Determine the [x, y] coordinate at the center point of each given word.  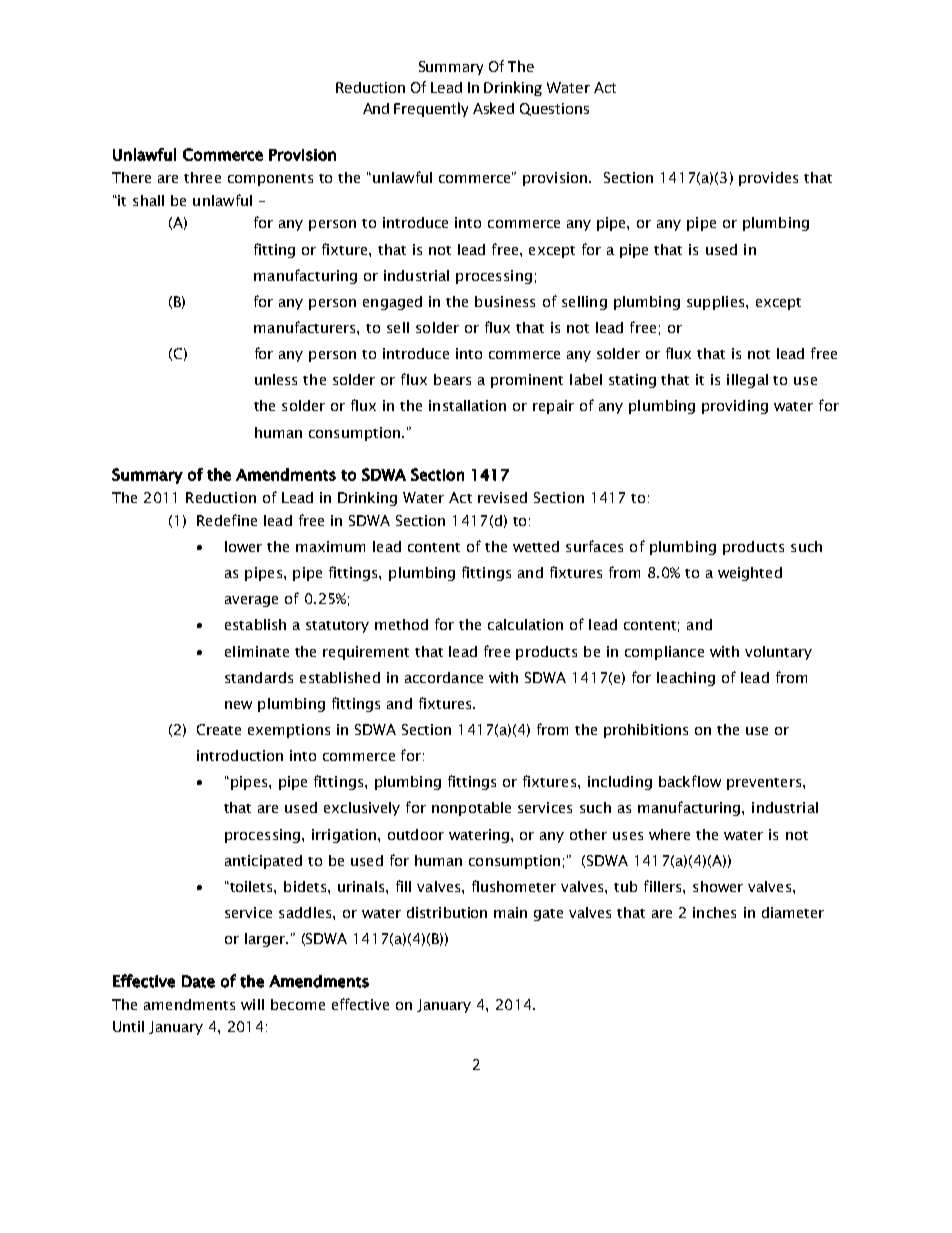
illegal [747, 381]
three [202, 177]
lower [243, 546]
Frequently [431, 109]
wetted [536, 546]
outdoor [416, 834]
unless [276, 379]
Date [198, 981]
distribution [447, 912]
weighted [750, 574]
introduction [240, 755]
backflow [690, 781]
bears [452, 379]
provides [768, 179]
